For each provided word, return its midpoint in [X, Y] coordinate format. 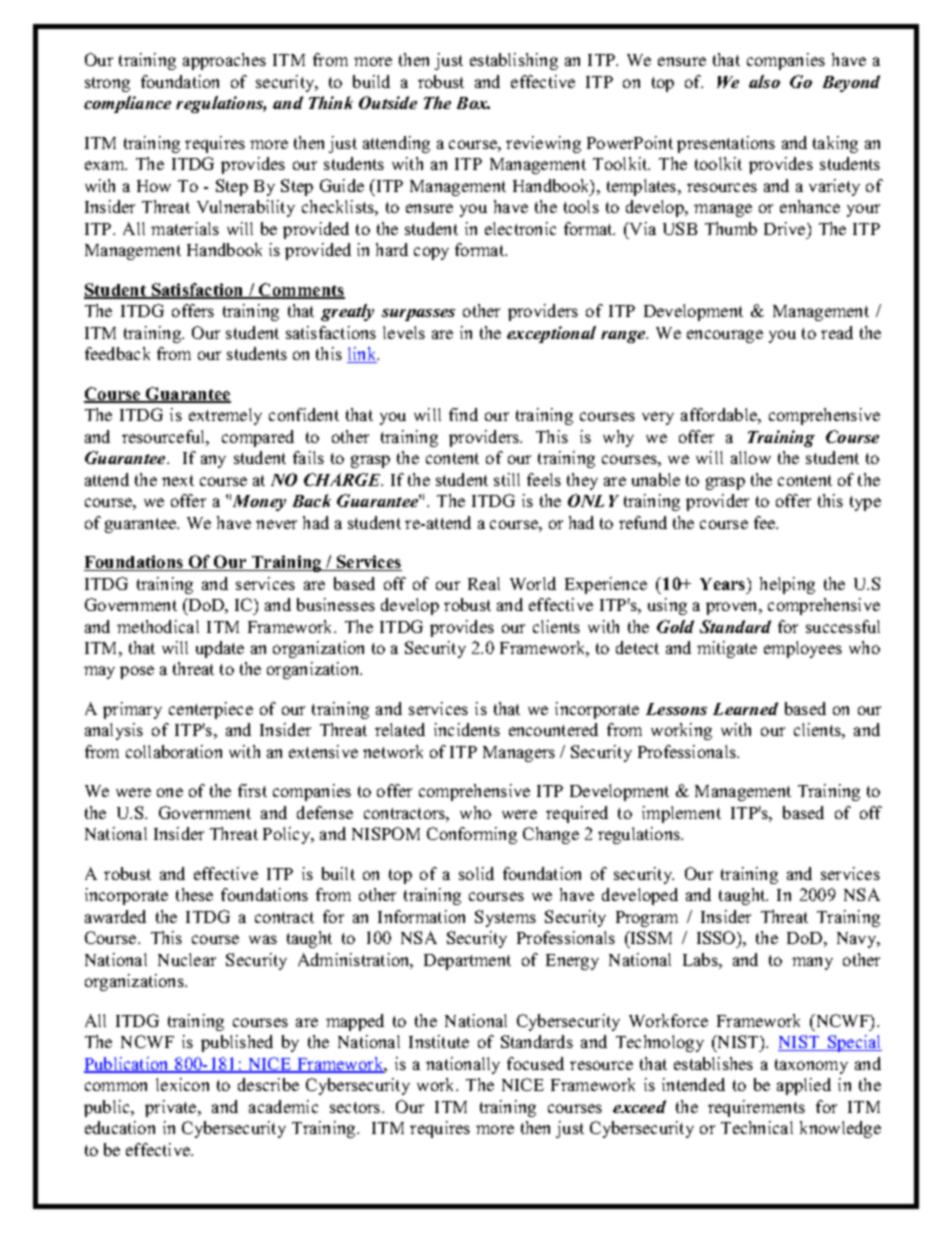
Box [473, 103]
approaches [224, 61]
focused [535, 1063]
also [764, 81]
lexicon [182, 1084]
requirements [756, 1108]
